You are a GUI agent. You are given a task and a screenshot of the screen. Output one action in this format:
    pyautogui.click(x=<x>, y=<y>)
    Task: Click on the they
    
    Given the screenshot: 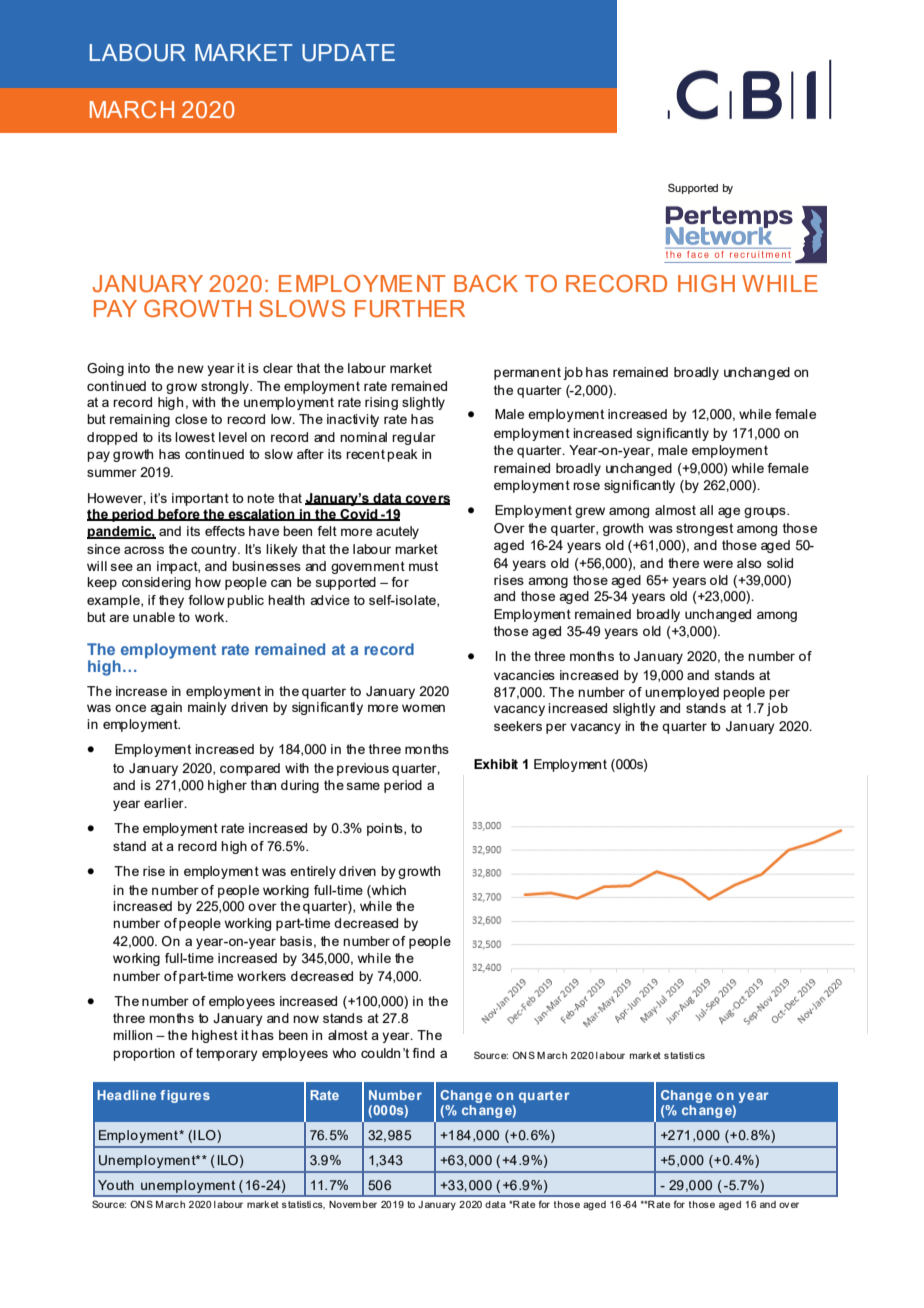 What is the action you would take?
    pyautogui.click(x=171, y=601)
